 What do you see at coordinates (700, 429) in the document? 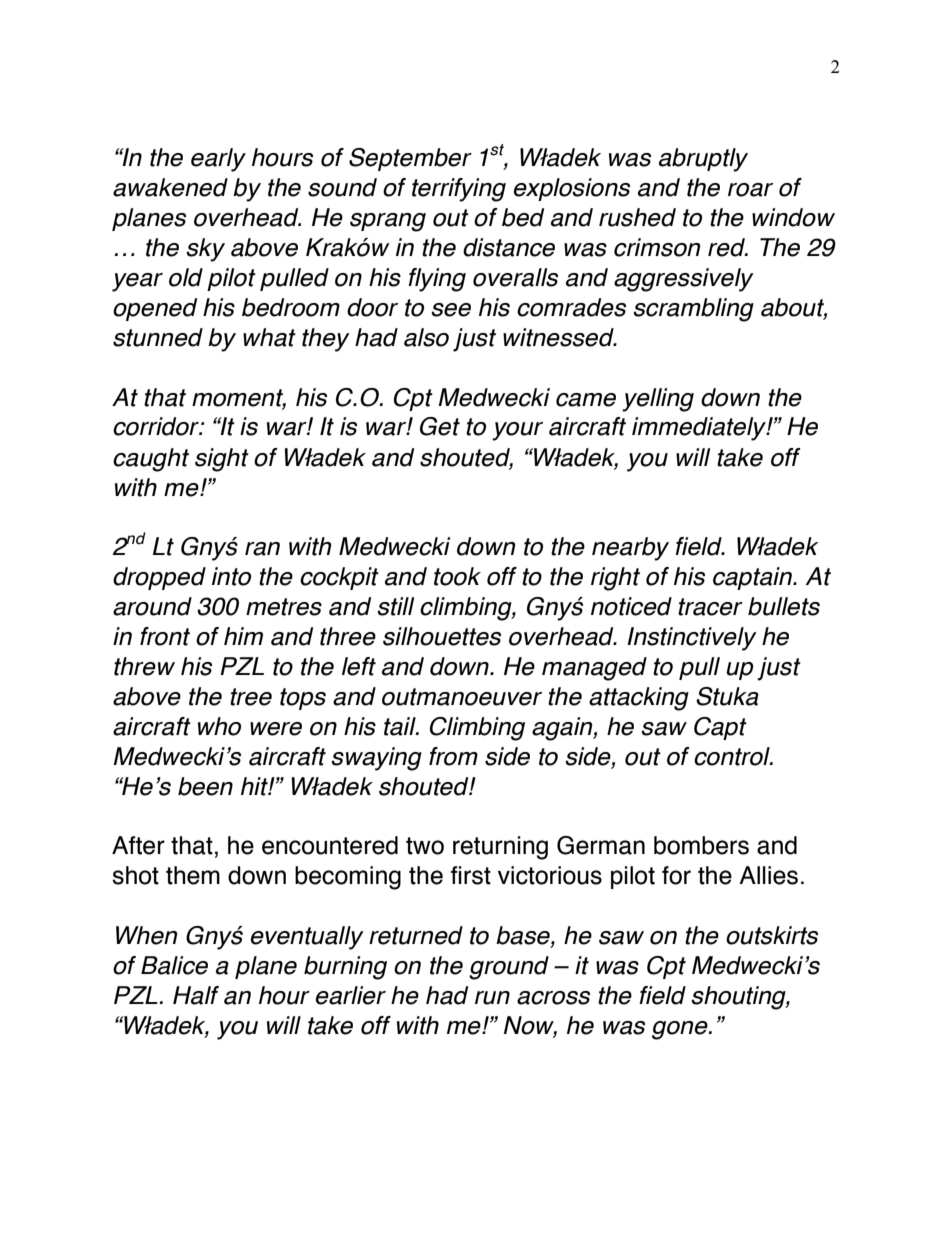
I see `immediately` at bounding box center [700, 429].
